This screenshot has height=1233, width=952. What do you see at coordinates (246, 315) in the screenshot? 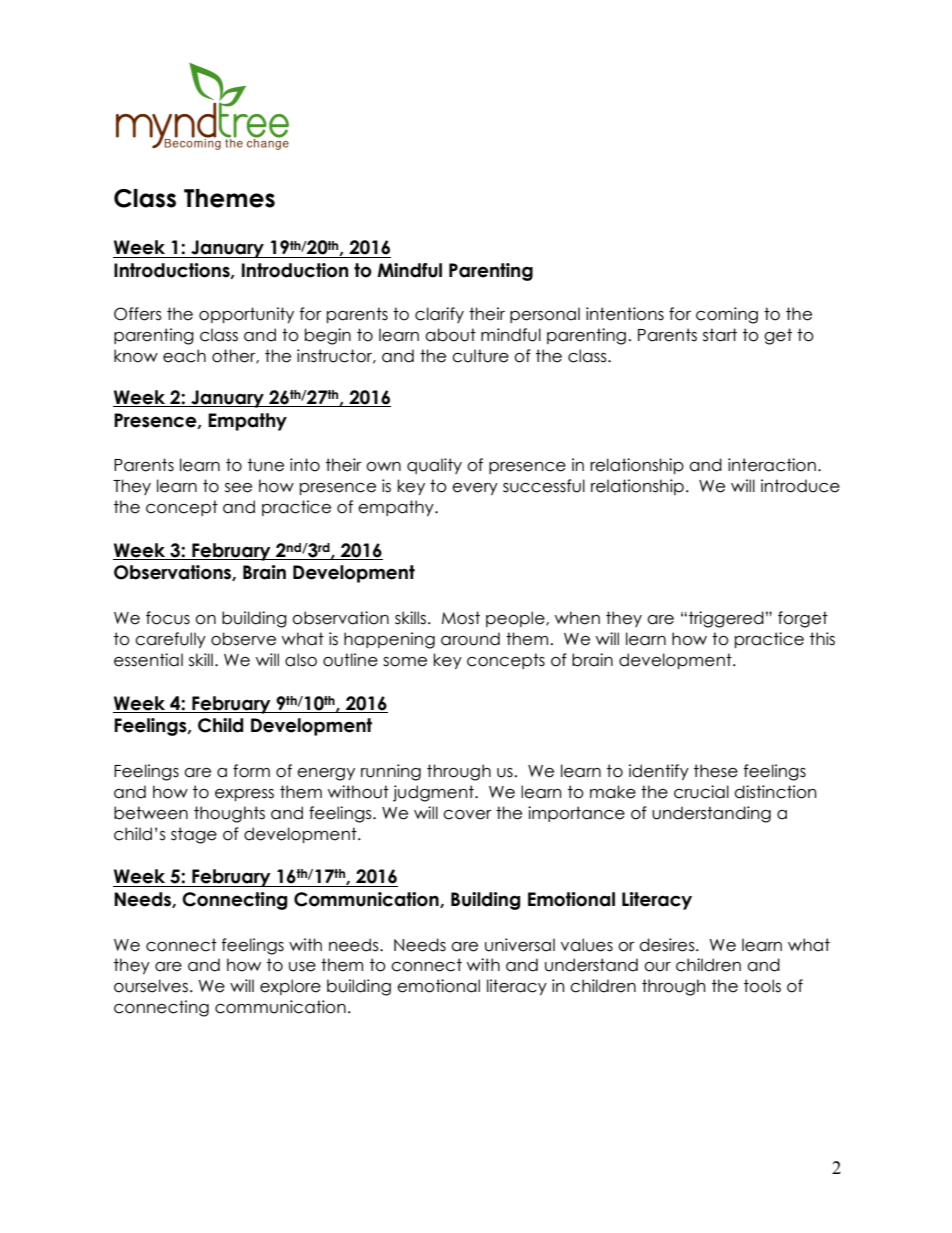
I see `opportunity` at bounding box center [246, 315].
